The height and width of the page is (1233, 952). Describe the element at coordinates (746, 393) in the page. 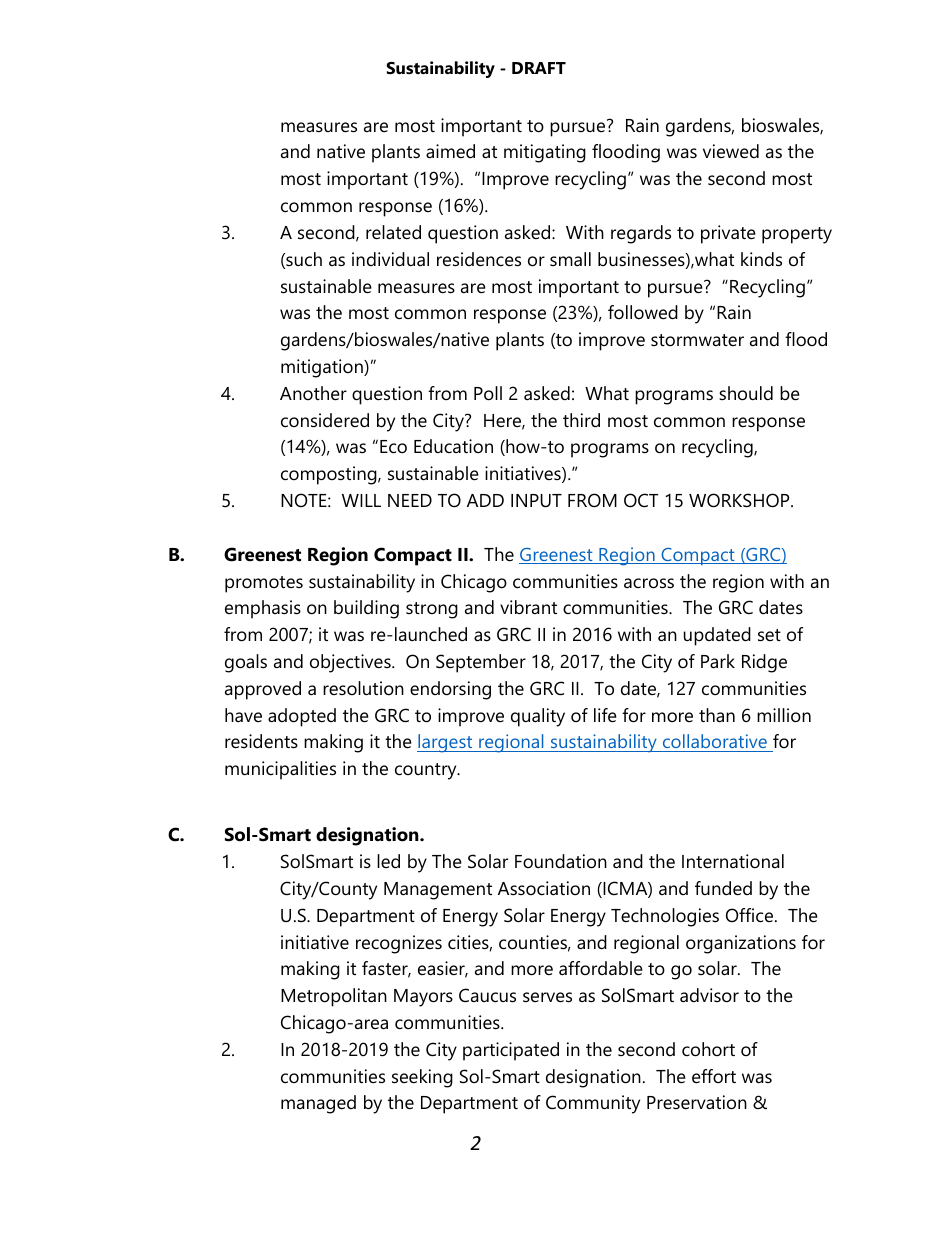

I see `should` at that location.
